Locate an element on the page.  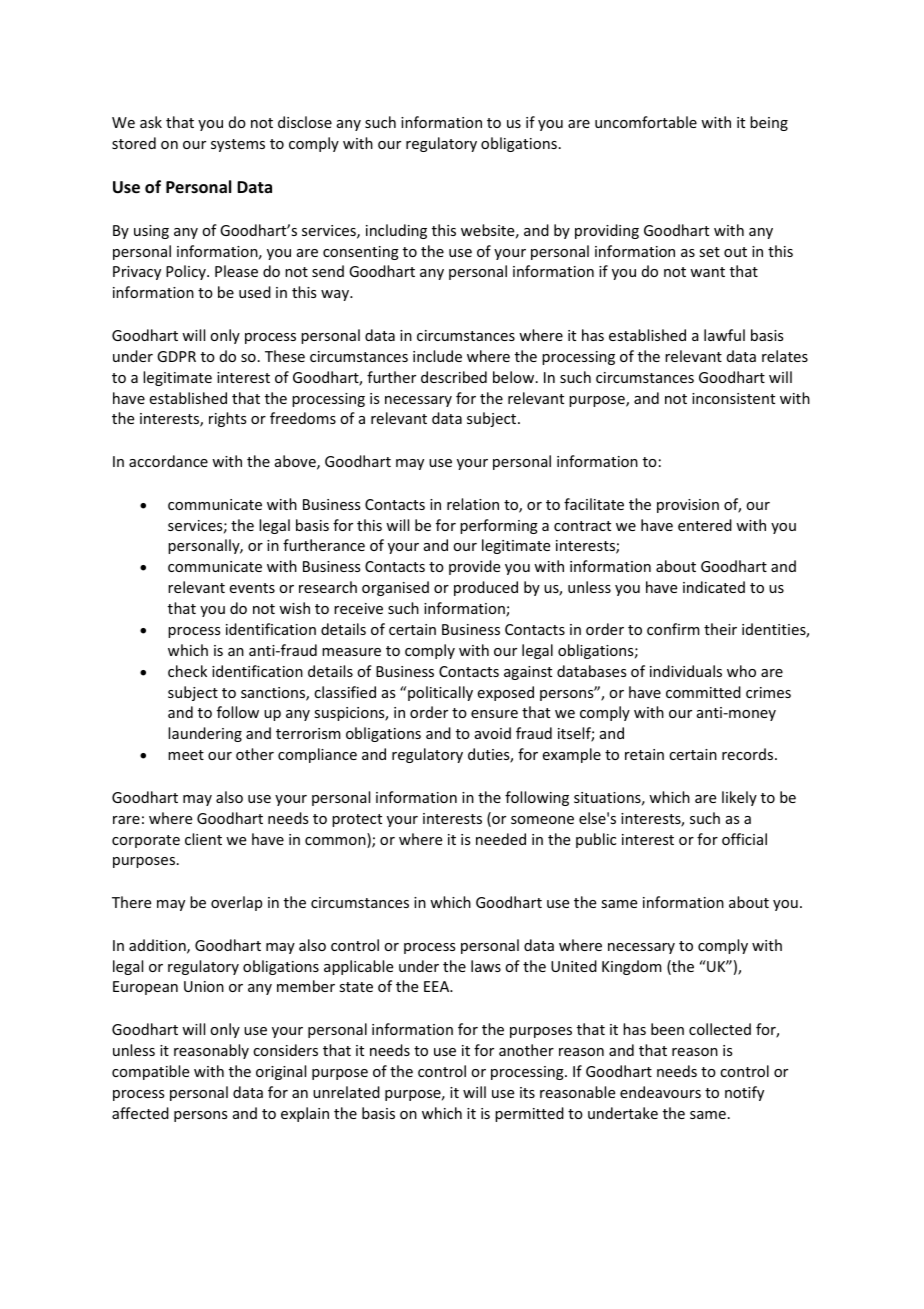
uncomfortable is located at coordinates (646, 122).
